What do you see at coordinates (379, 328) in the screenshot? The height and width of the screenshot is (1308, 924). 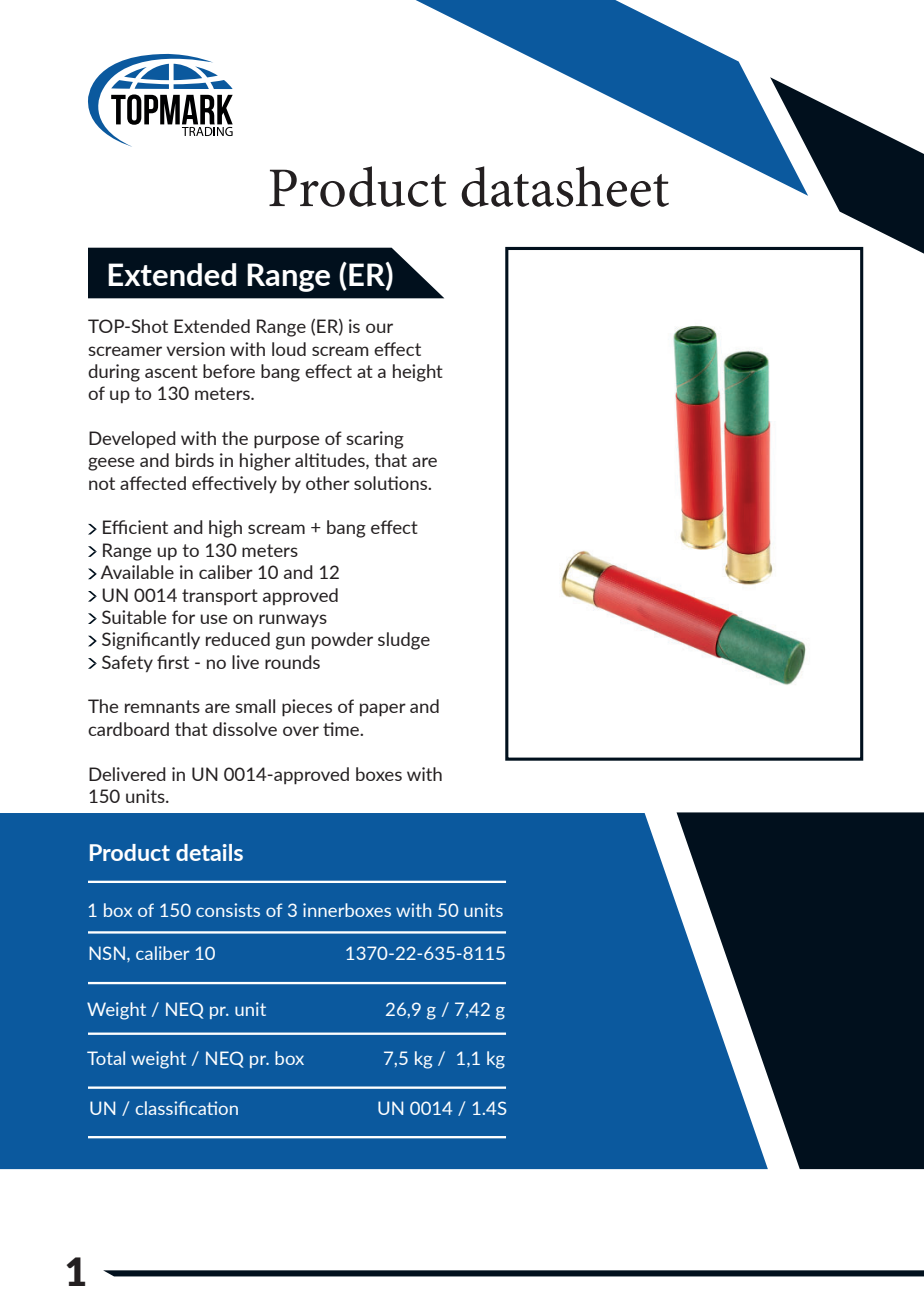 I see `our` at bounding box center [379, 328].
